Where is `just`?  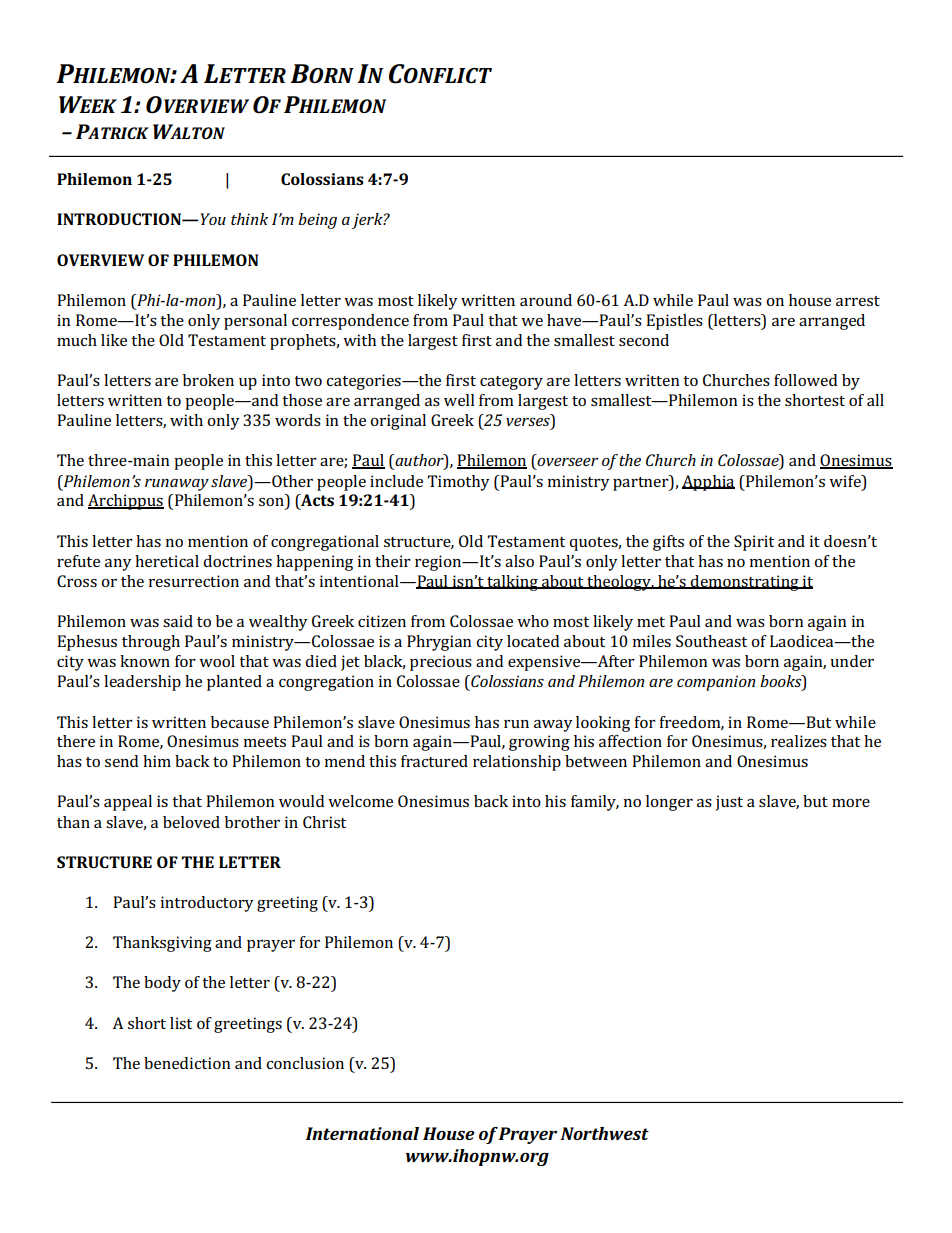 just is located at coordinates (729, 803).
